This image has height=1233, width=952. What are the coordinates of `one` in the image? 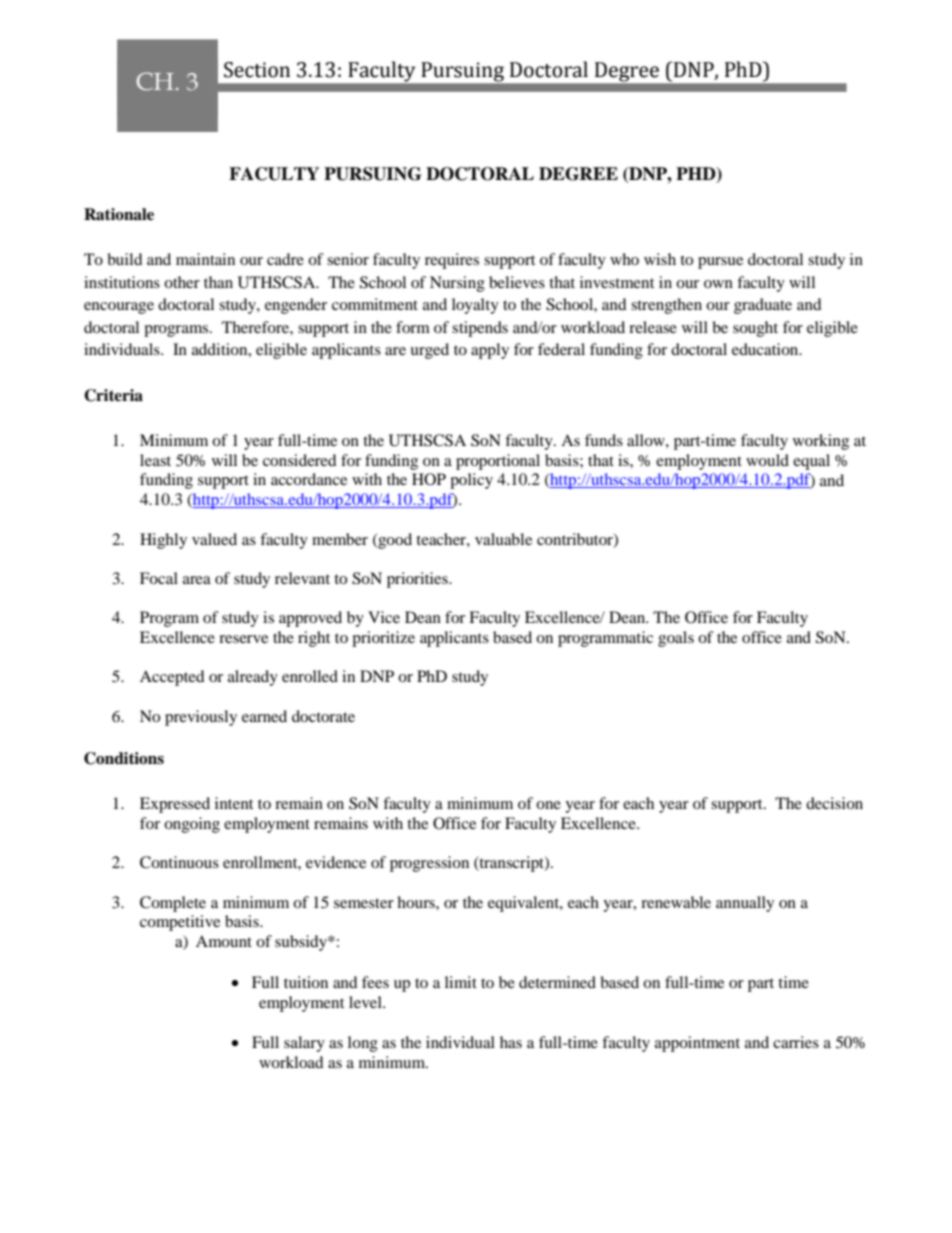 It's located at (548, 805).
